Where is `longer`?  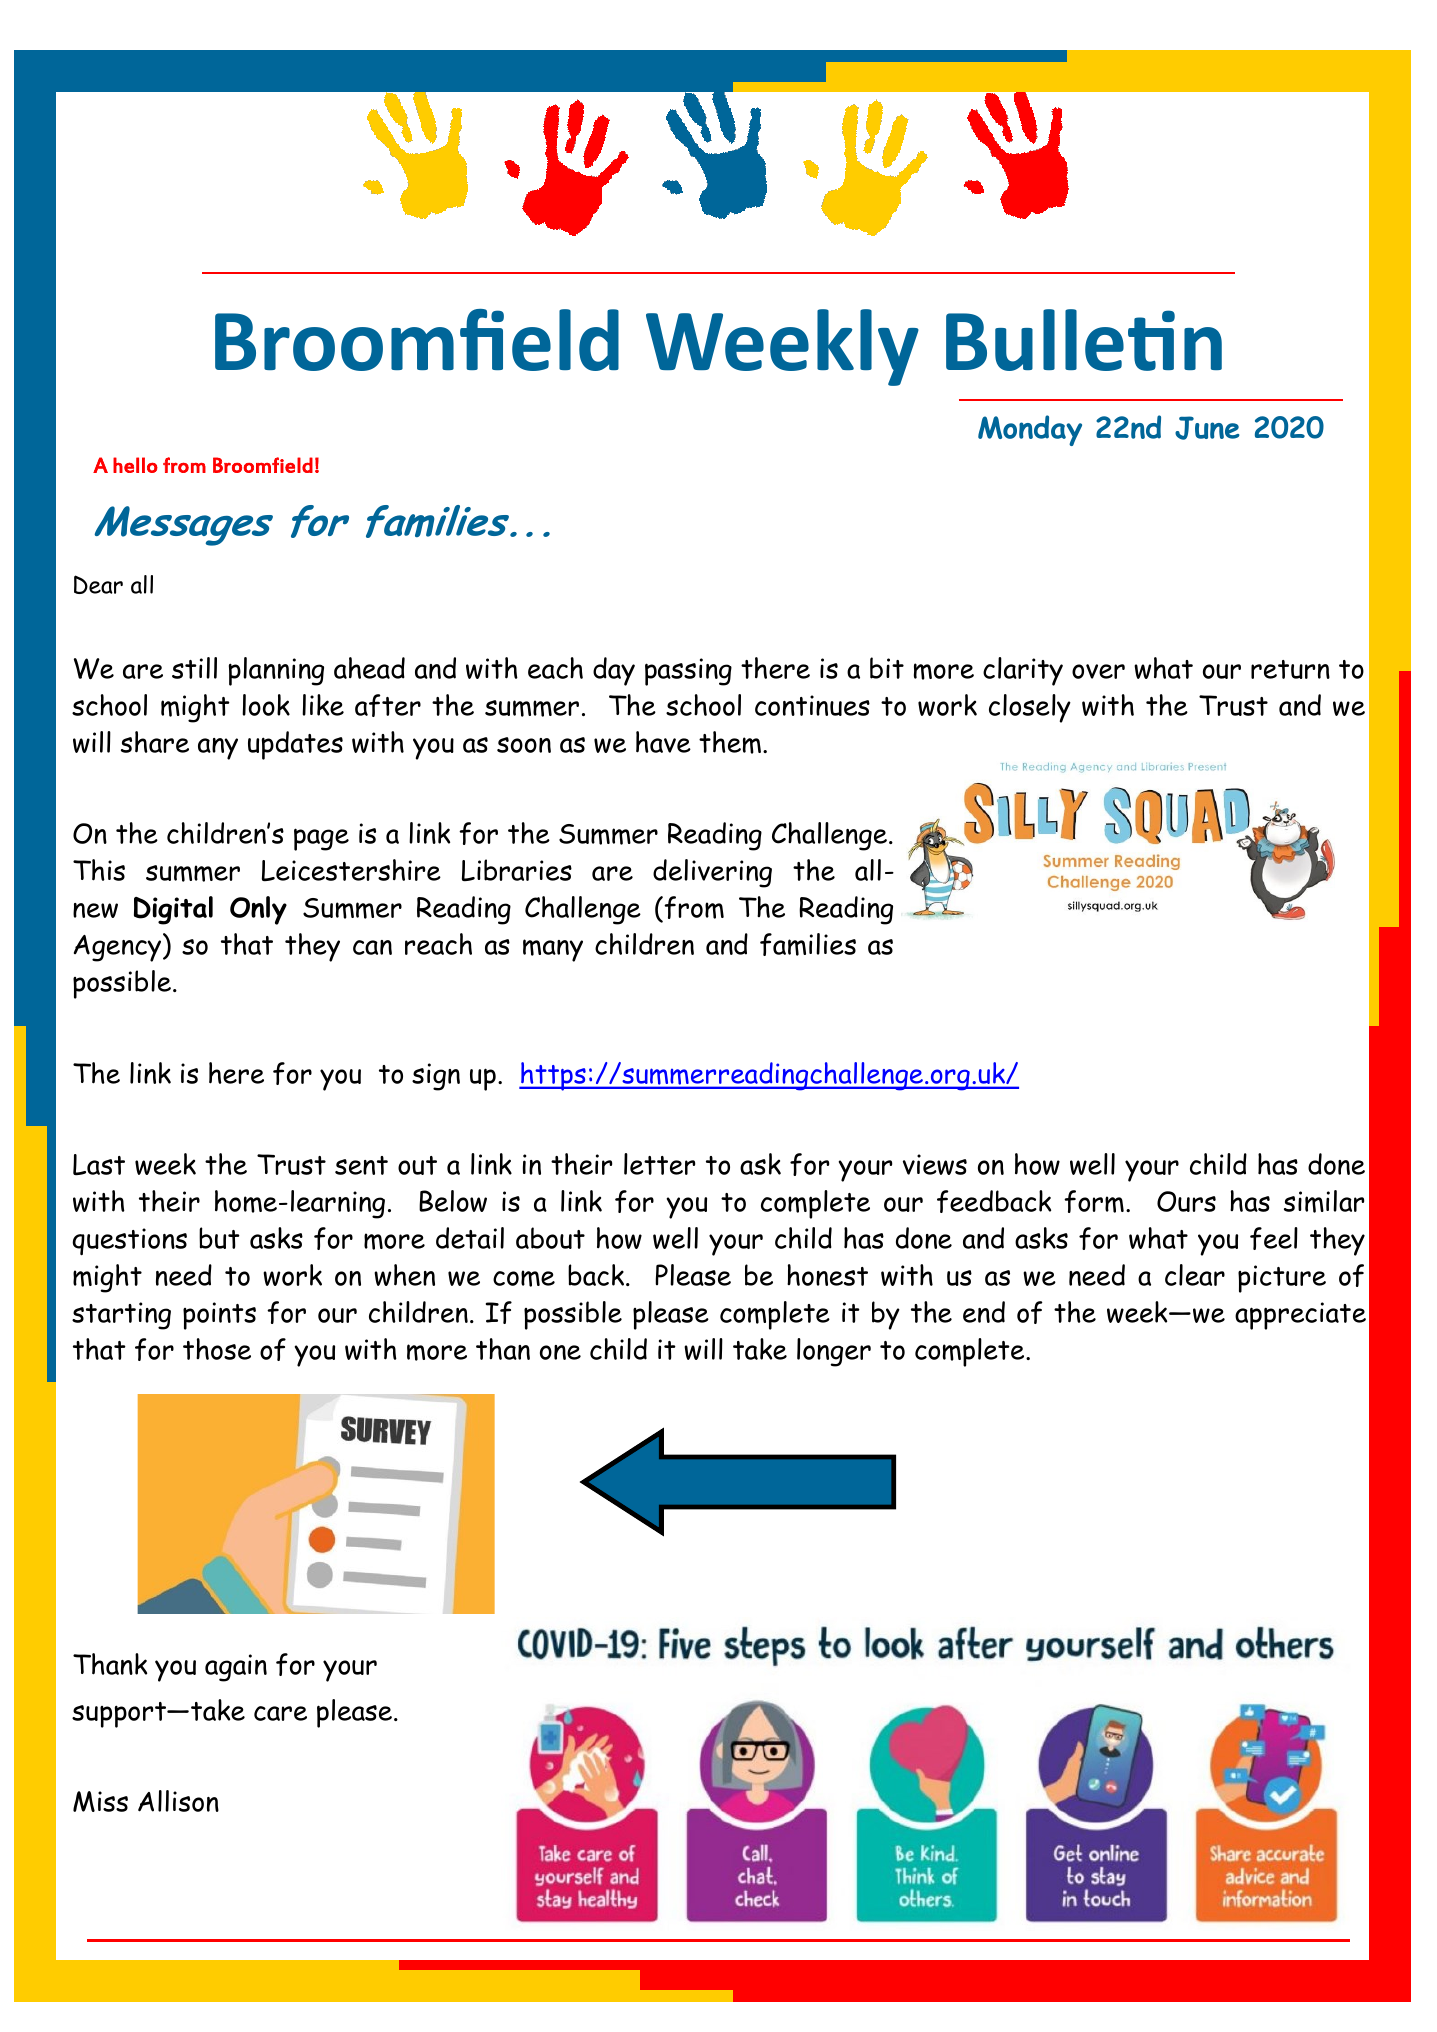
longer is located at coordinates (834, 1352).
